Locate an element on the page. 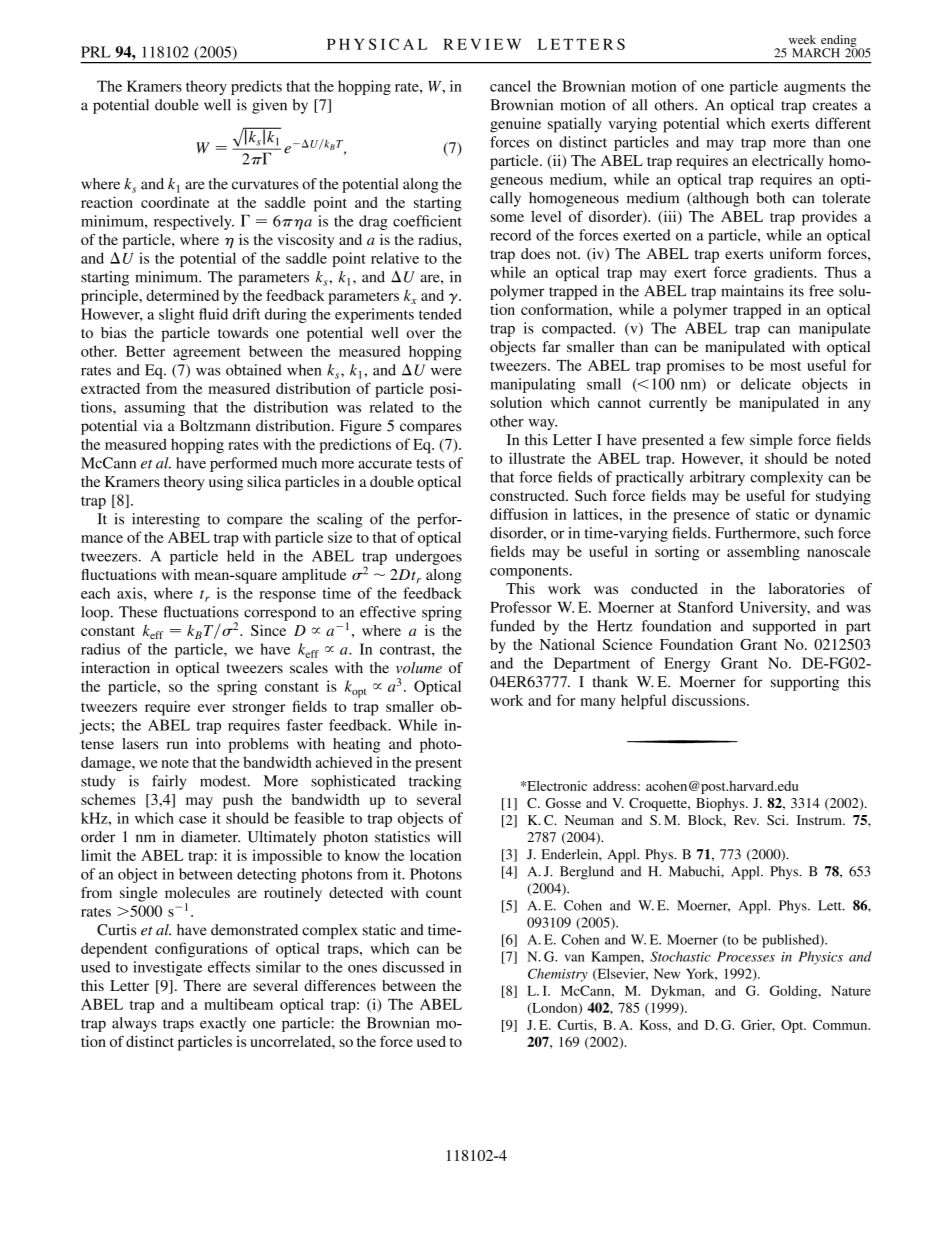 Image resolution: width=952 pixels, height=1233 pixels. delicate is located at coordinates (766, 384).
